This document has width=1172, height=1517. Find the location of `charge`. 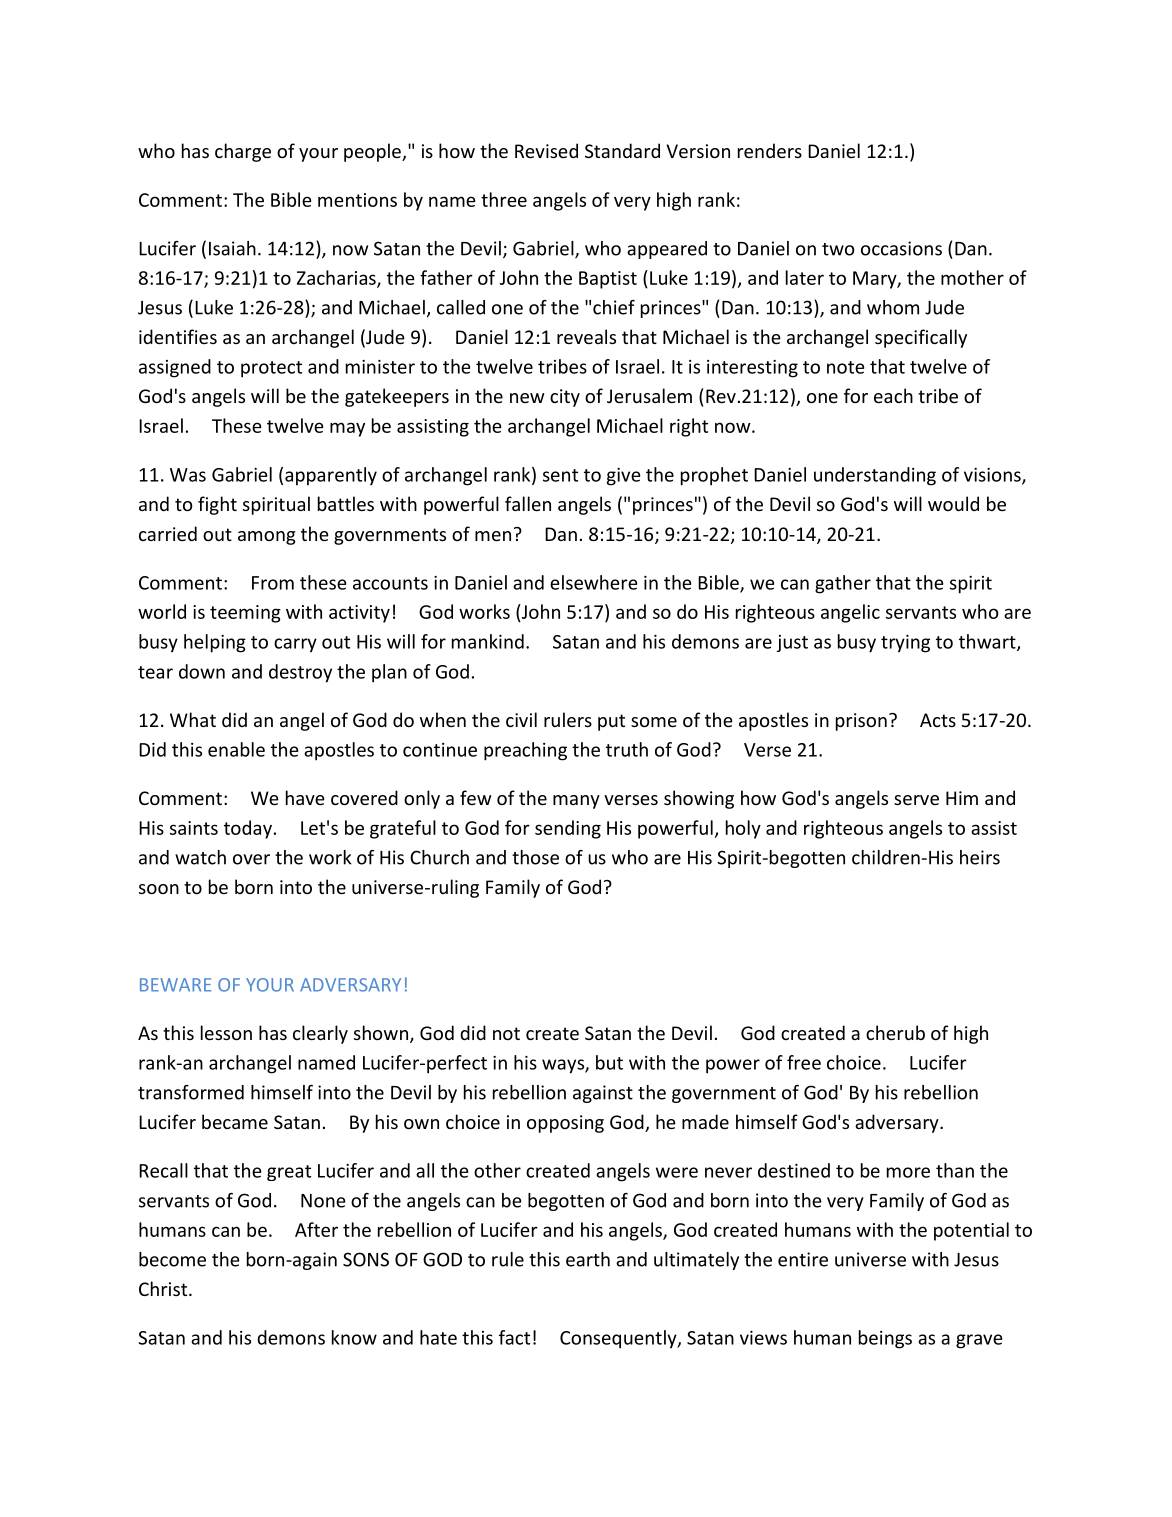

charge is located at coordinates (243, 152).
